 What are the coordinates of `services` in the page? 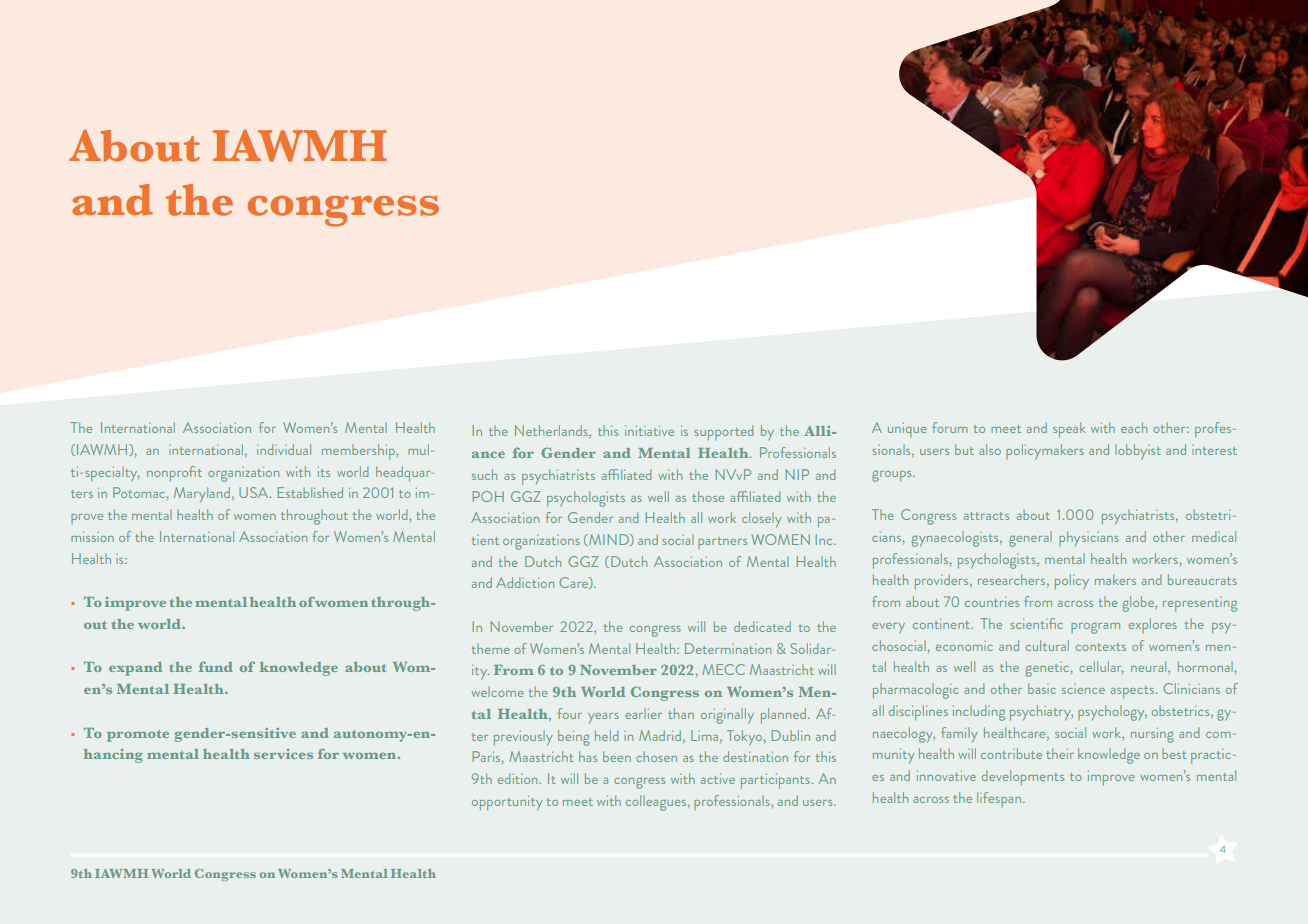 It's located at (283, 754).
